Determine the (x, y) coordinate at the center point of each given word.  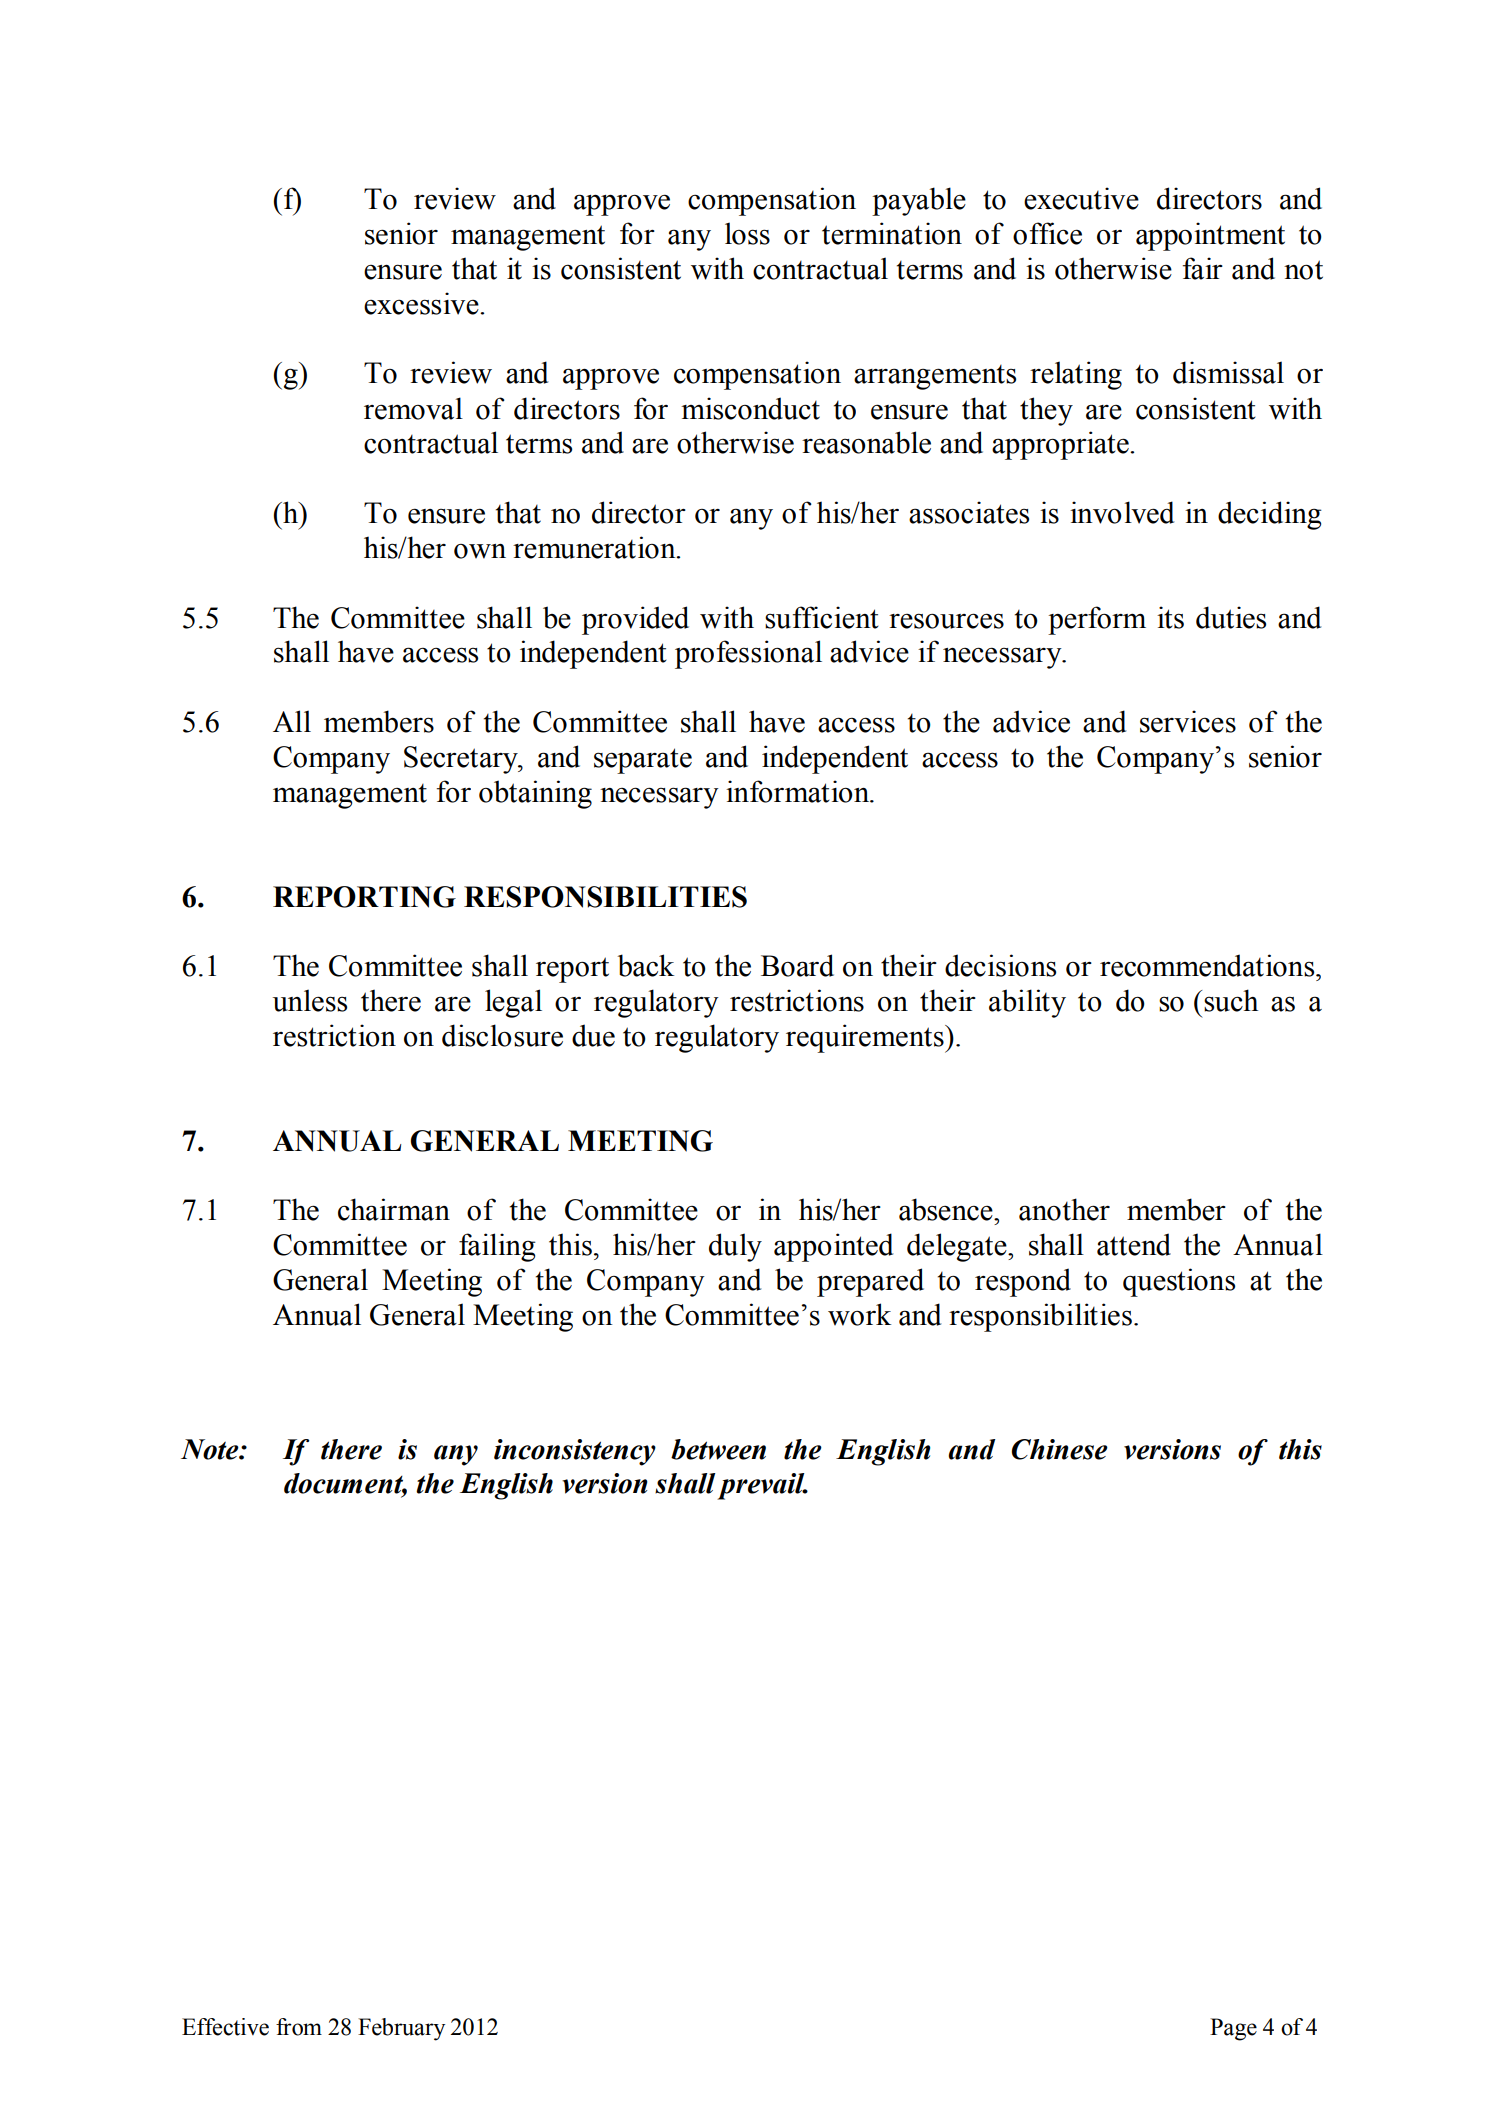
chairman (394, 1209)
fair (1203, 268)
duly (735, 1247)
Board (797, 965)
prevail (762, 1486)
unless (310, 1000)
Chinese (1059, 1449)
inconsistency (575, 1452)
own (480, 551)
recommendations (1208, 965)
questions (1179, 1282)
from (299, 2027)
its (1170, 617)
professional (748, 654)
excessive (422, 303)
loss (747, 233)
